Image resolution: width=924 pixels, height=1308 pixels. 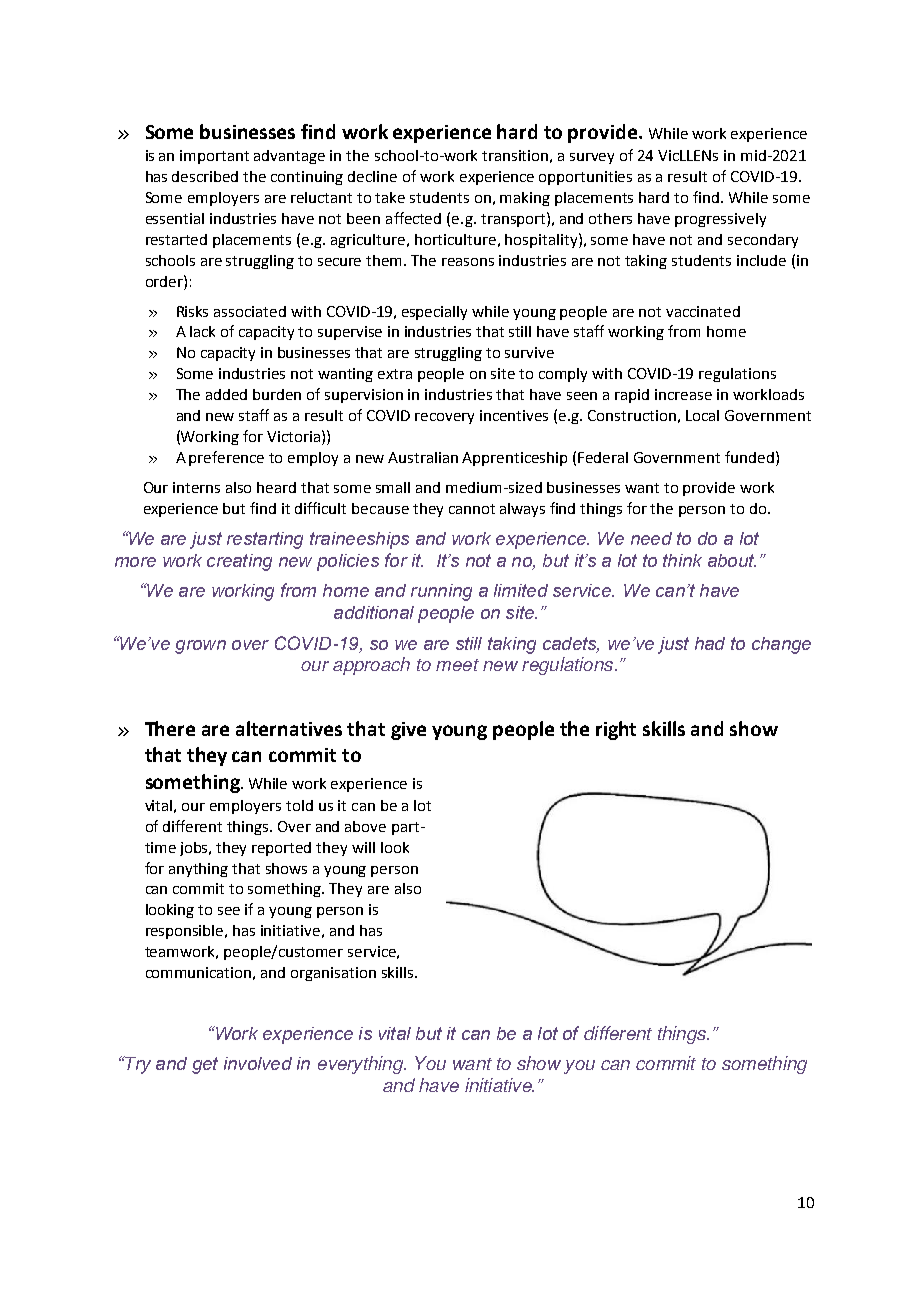 I want to click on get, so click(x=205, y=1065).
